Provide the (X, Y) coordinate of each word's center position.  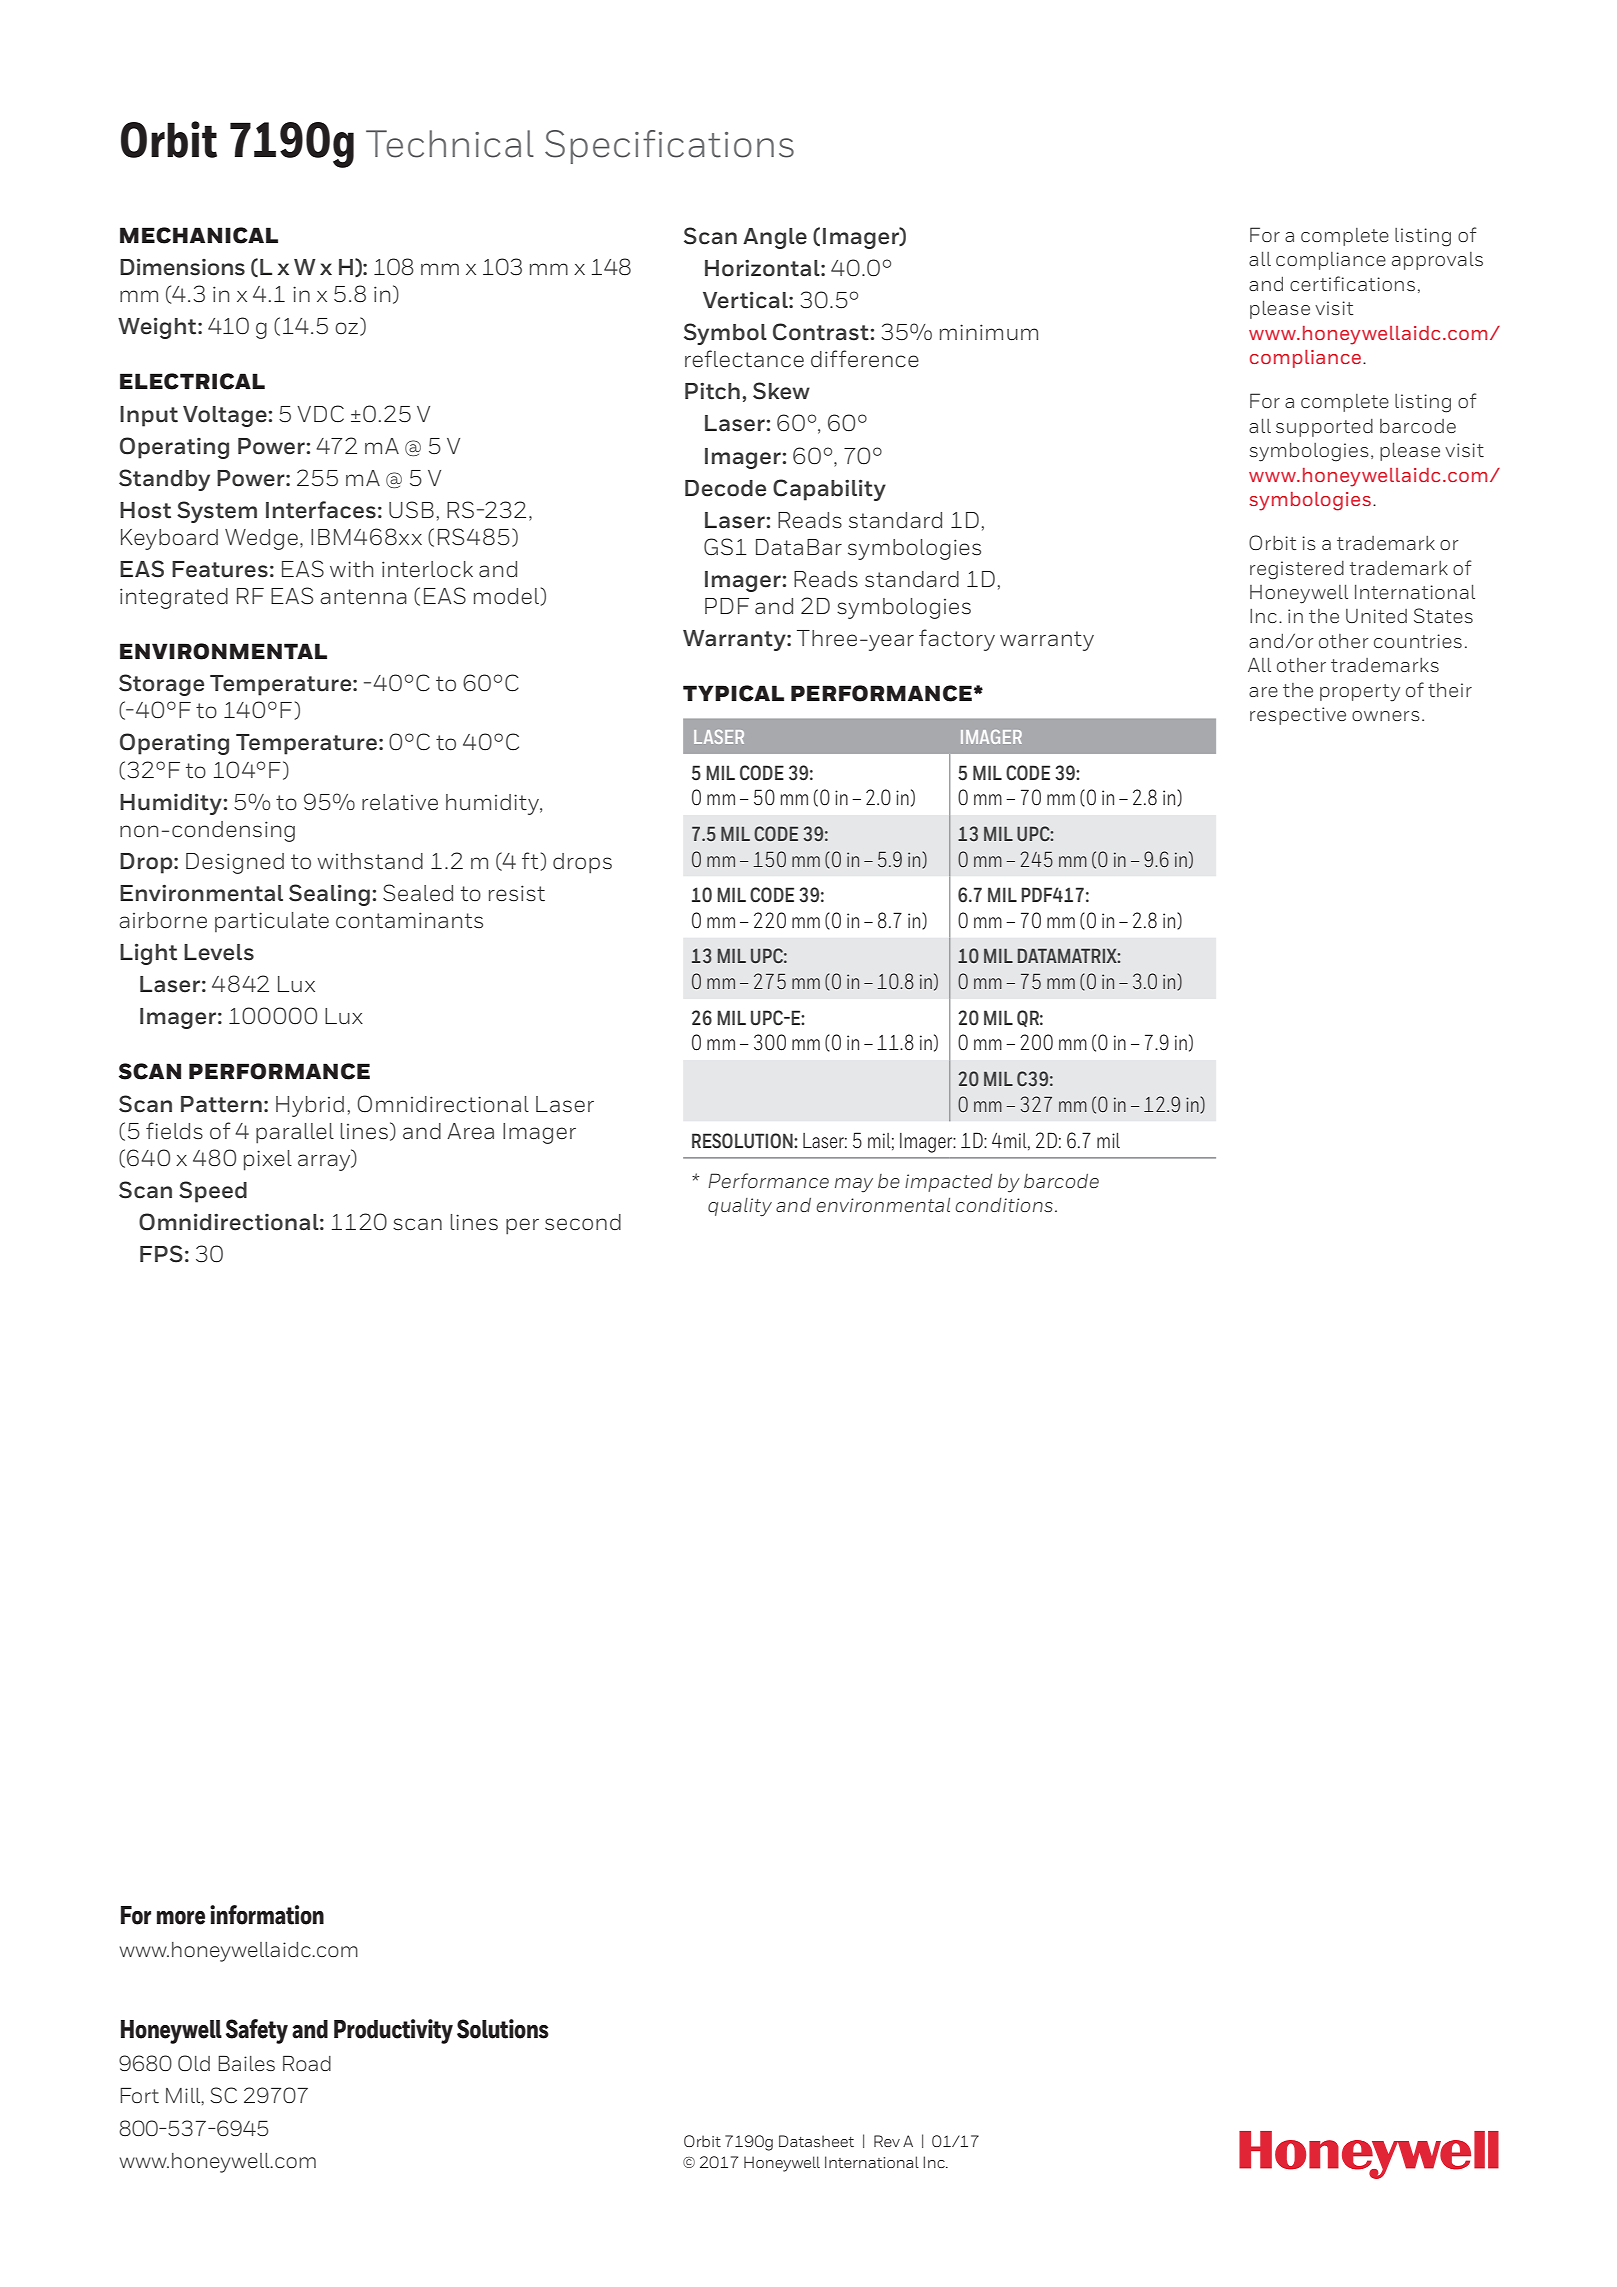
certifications (1352, 283)
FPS (161, 1254)
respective (1298, 716)
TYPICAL (733, 693)
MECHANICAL (199, 235)
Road (307, 2063)
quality (740, 1207)
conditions (1004, 1205)
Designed (235, 863)
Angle (775, 238)
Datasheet (816, 2141)
